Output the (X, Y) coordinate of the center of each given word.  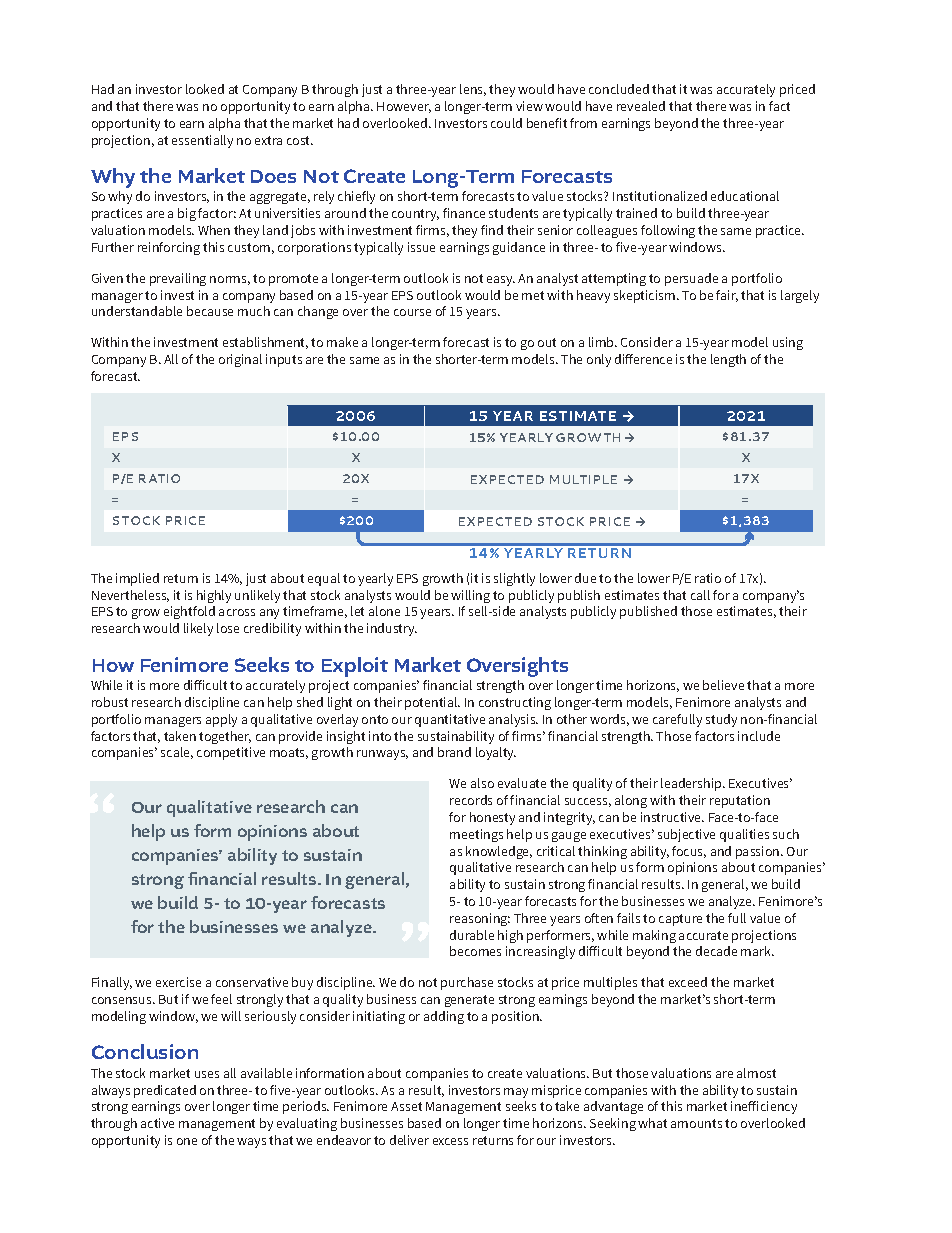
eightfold (189, 612)
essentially (202, 141)
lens (473, 90)
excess (450, 1141)
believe (723, 685)
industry (392, 629)
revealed (641, 106)
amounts (696, 1123)
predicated (165, 1091)
